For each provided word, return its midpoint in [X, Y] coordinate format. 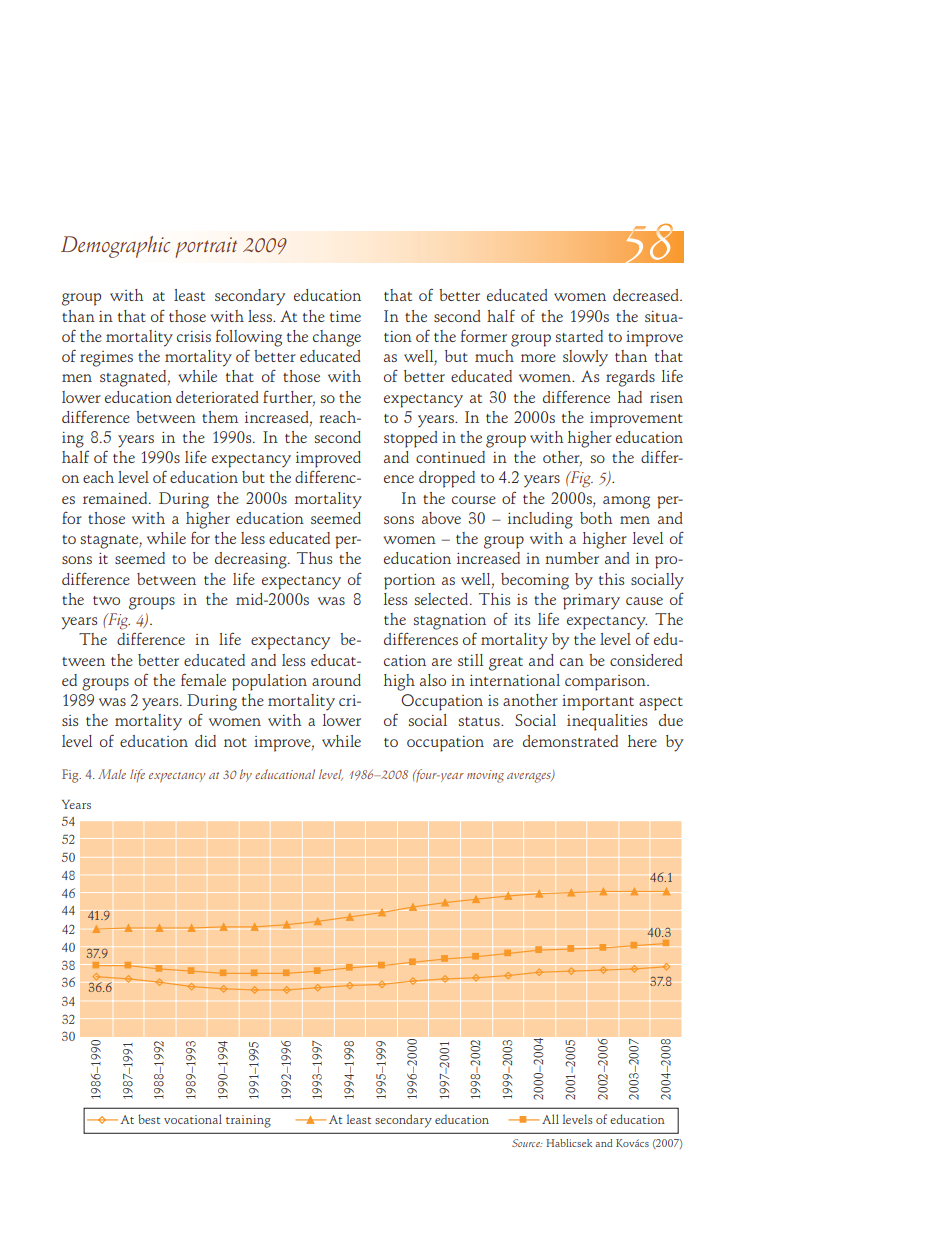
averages [530, 778]
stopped [411, 439]
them [220, 417]
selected [443, 599]
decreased [647, 295]
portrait [206, 247]
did [205, 741]
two [106, 600]
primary [591, 602]
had [630, 397]
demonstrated [570, 741]
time [345, 316]
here [642, 741]
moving [485, 776]
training [248, 1121]
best [149, 1119]
